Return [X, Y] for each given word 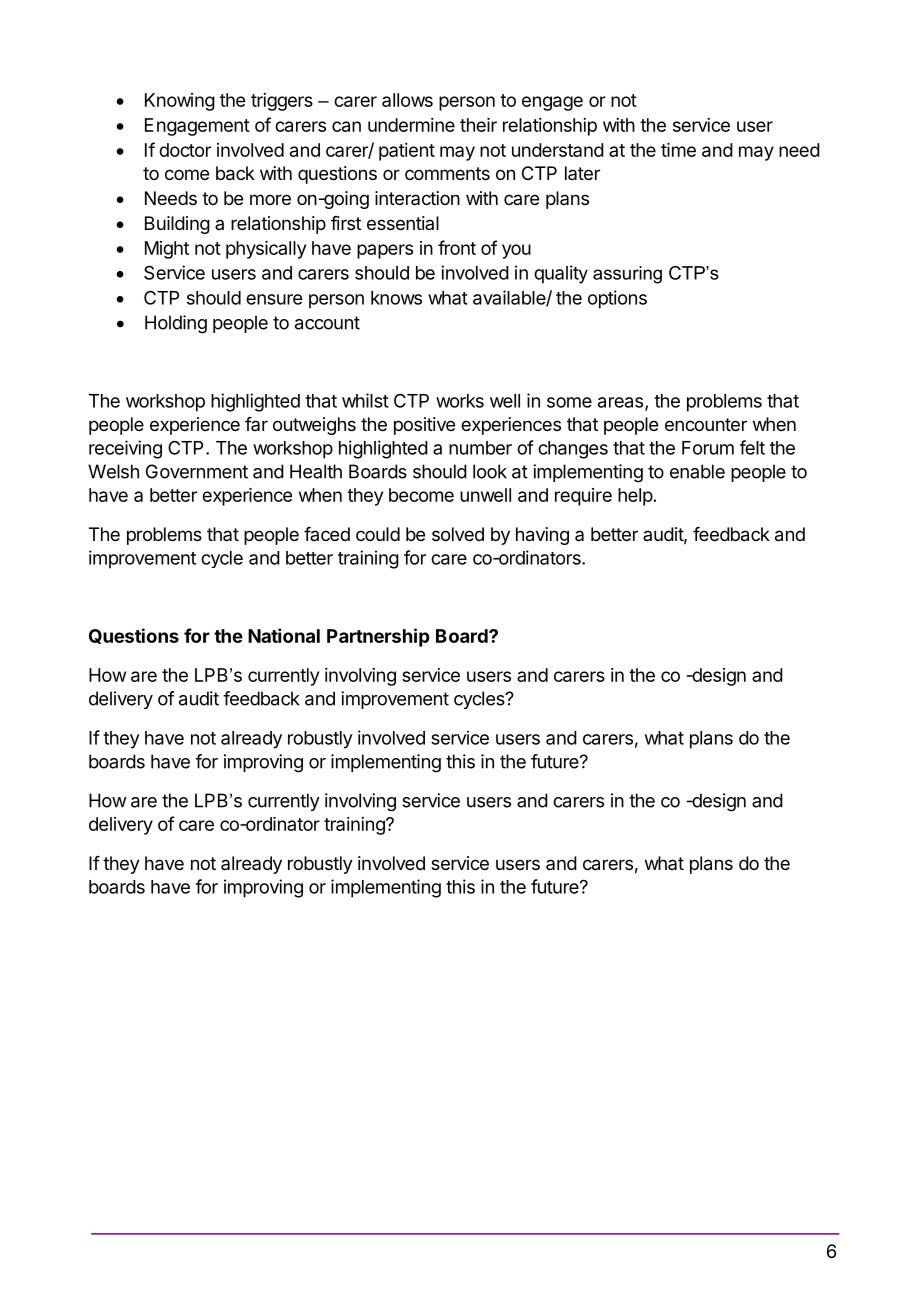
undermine [411, 125]
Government [197, 471]
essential [403, 223]
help [635, 497]
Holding [176, 324]
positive [424, 426]
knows [396, 298]
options [617, 299]
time [678, 150]
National [284, 635]
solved [458, 534]
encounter [706, 424]
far [256, 424]
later [582, 173]
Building [177, 225]
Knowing [180, 102]
